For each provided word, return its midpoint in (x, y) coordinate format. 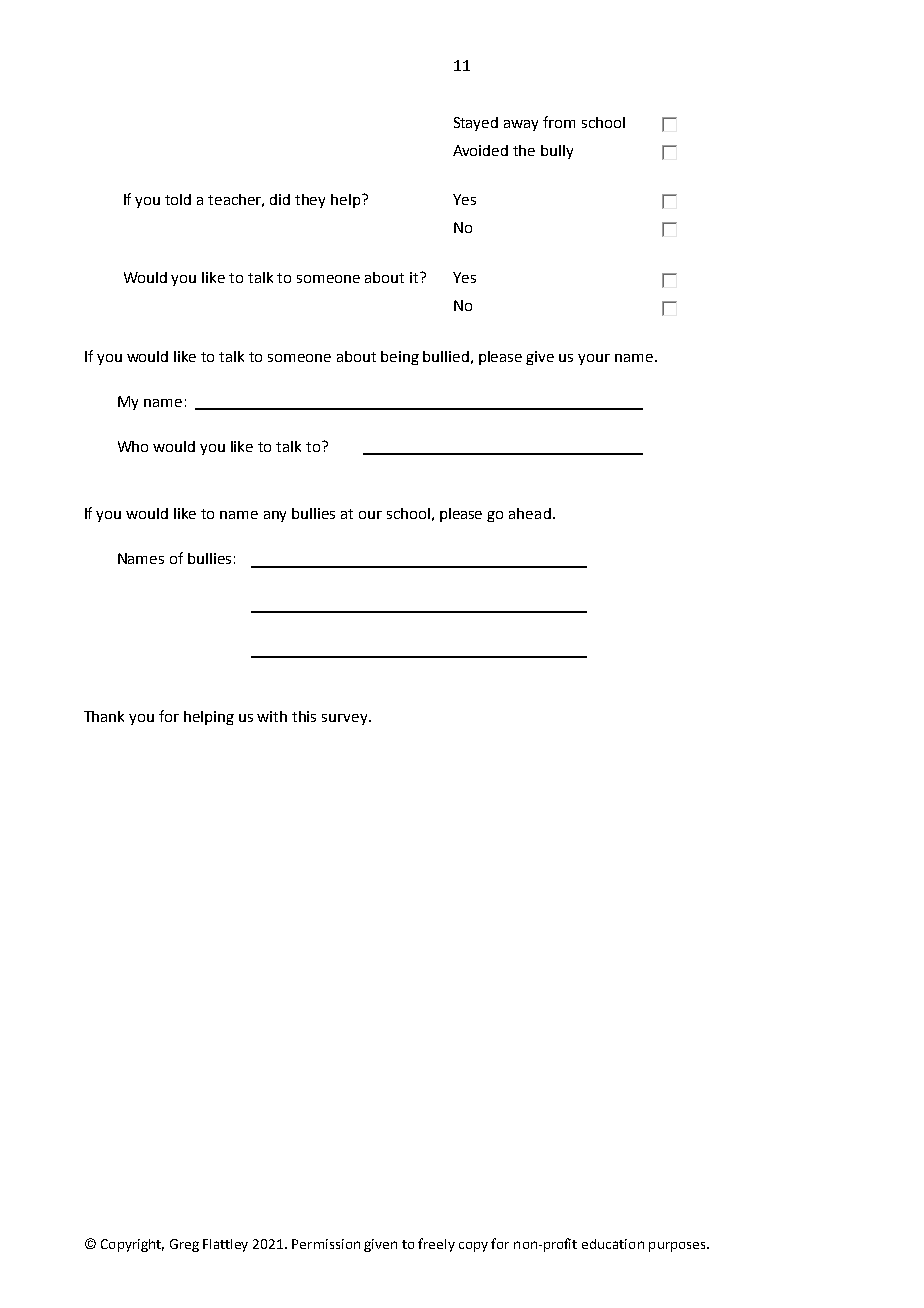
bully (557, 152)
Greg (184, 1245)
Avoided (480, 150)
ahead (530, 513)
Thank (104, 716)
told (178, 199)
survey (346, 719)
